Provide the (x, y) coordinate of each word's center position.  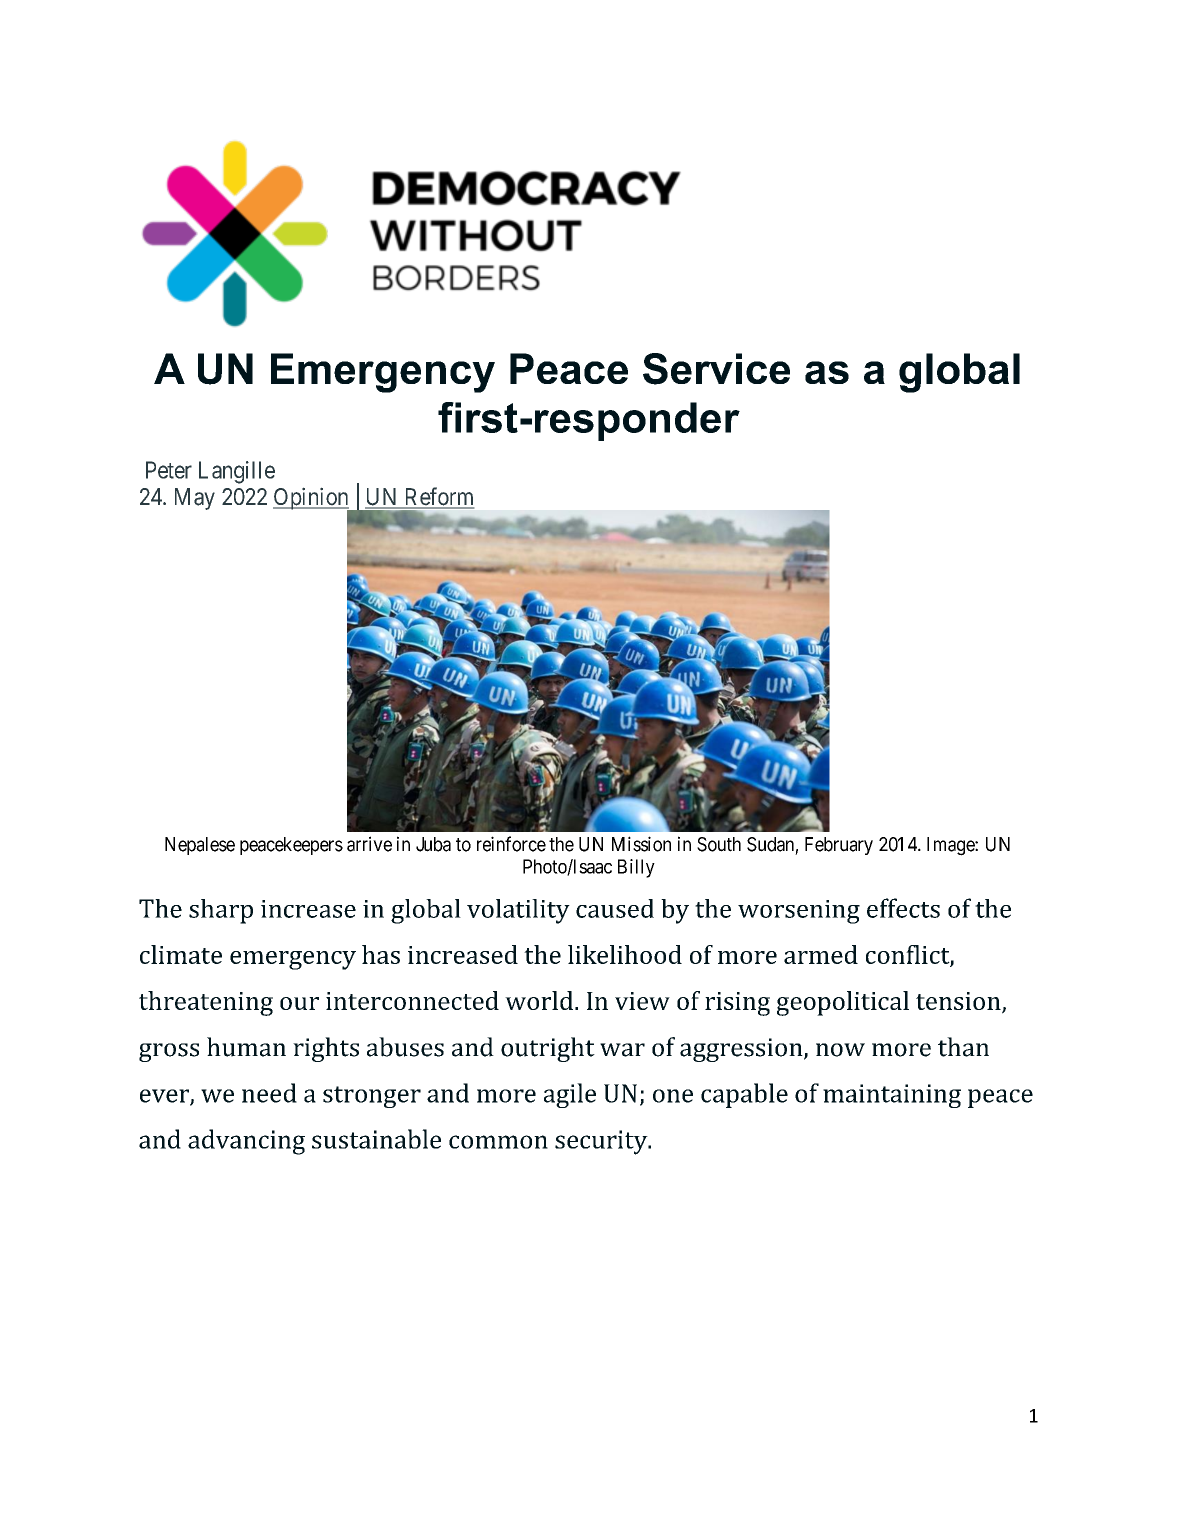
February (839, 846)
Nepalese (200, 846)
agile (570, 1095)
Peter (169, 470)
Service (716, 369)
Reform (438, 497)
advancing (246, 1142)
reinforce (511, 844)
